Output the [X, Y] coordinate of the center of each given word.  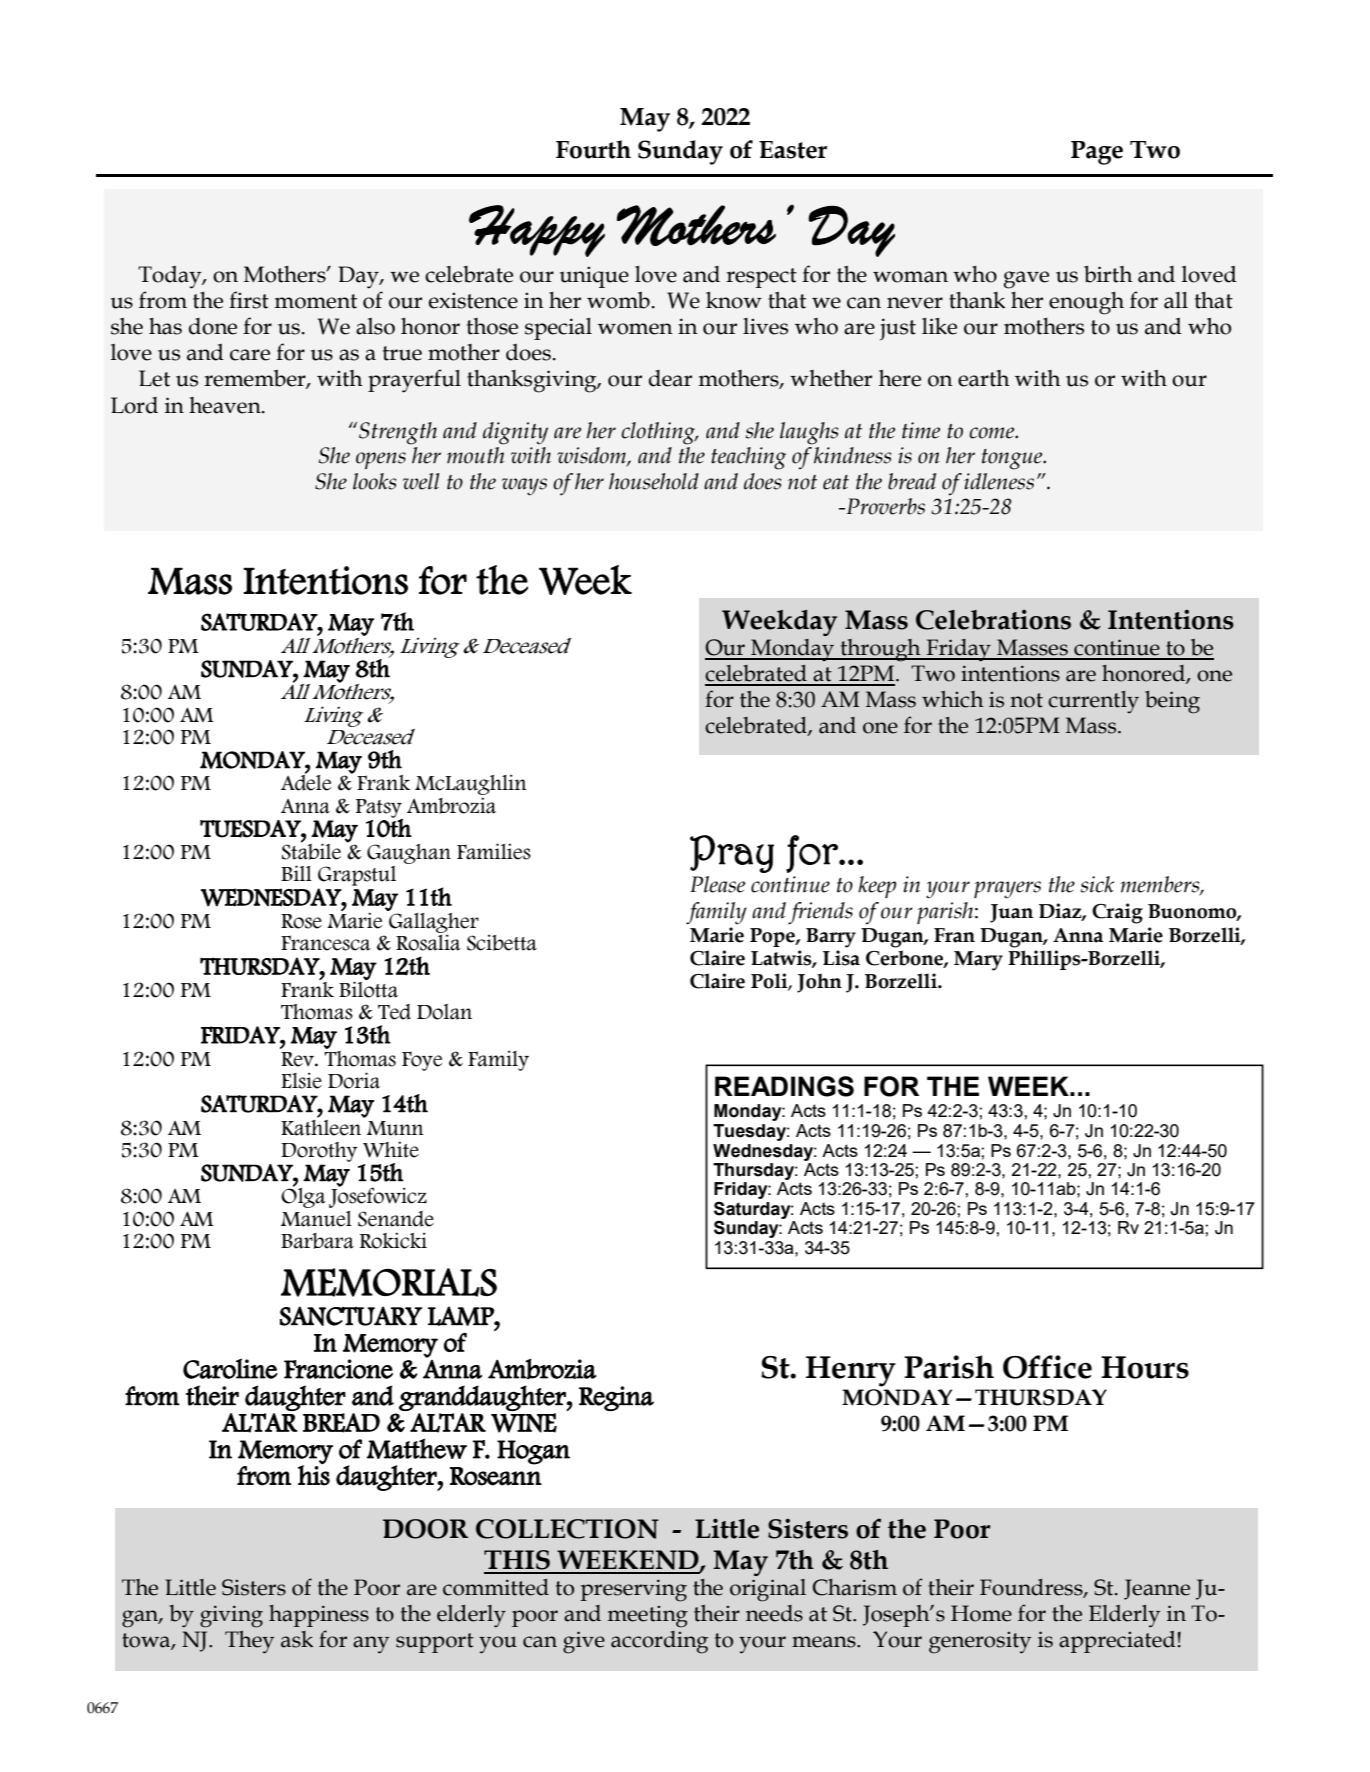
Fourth [593, 149]
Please [717, 884]
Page [1097, 153]
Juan [1011, 913]
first [249, 300]
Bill [296, 873]
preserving [634, 1590]
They [249, 1642]
